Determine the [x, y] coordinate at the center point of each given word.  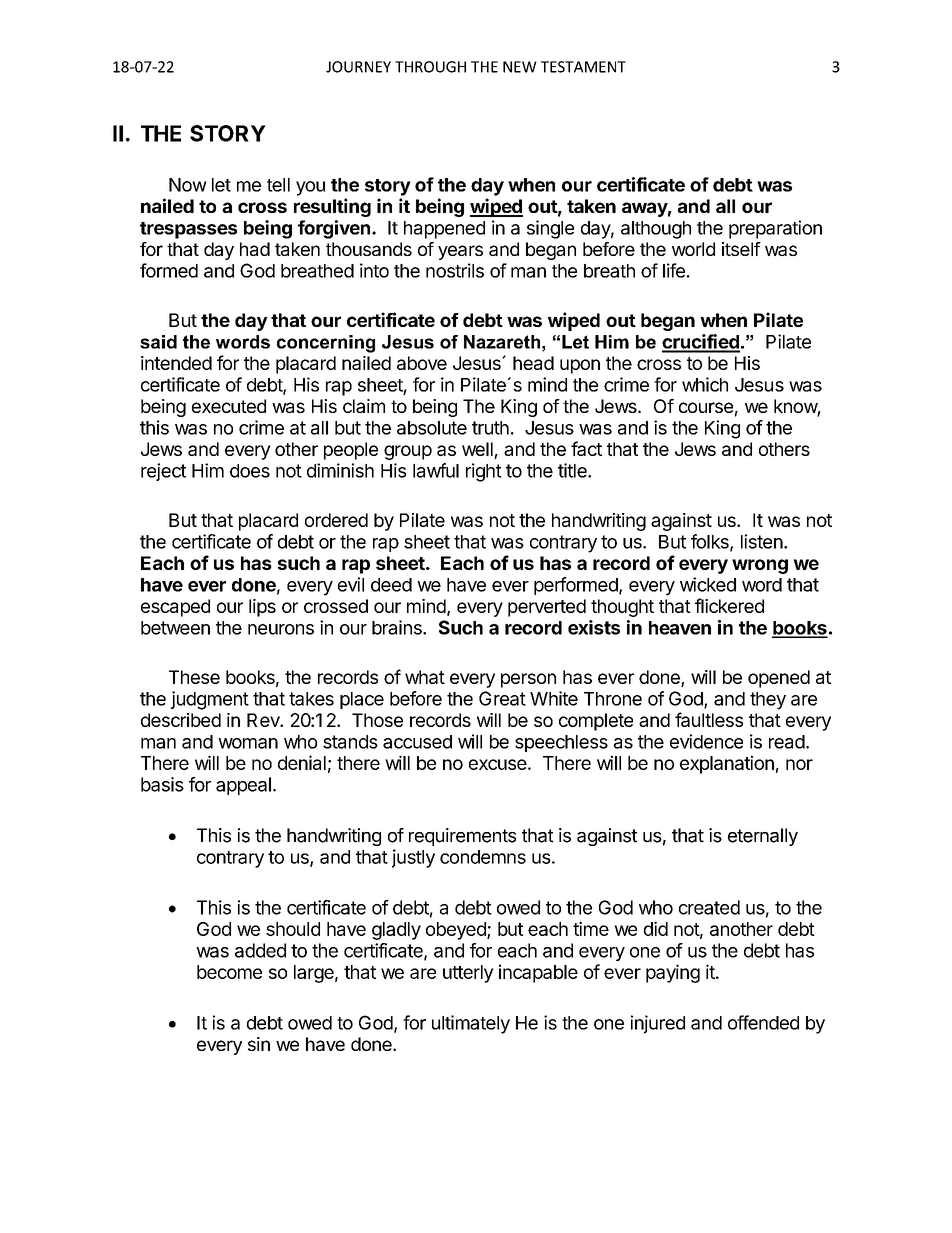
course [706, 407]
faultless [709, 719]
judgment [210, 700]
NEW [520, 67]
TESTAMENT [583, 67]
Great [502, 698]
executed [229, 406]
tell [278, 185]
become [229, 972]
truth [490, 428]
